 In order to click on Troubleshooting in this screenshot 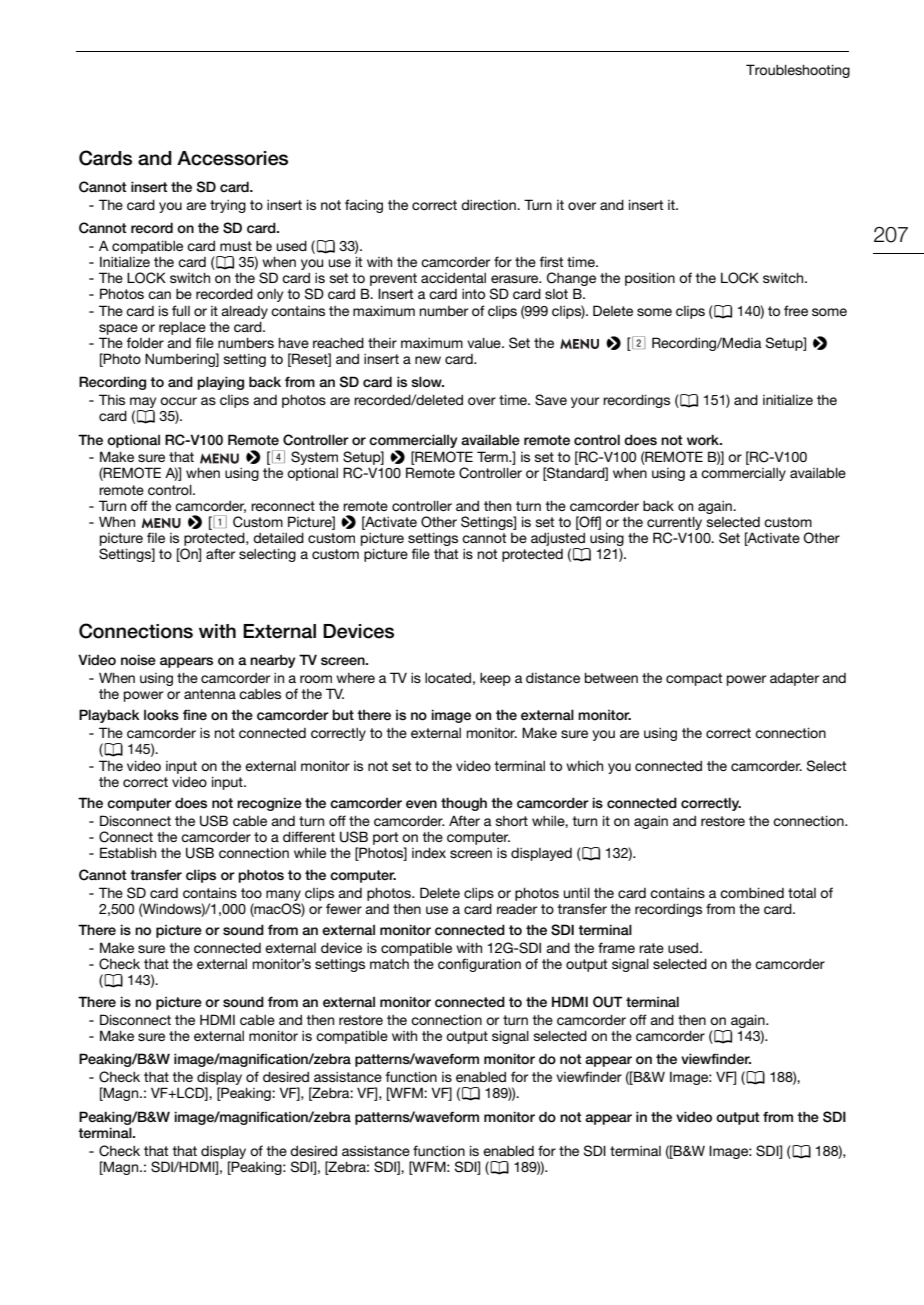, I will do `click(798, 71)`.
